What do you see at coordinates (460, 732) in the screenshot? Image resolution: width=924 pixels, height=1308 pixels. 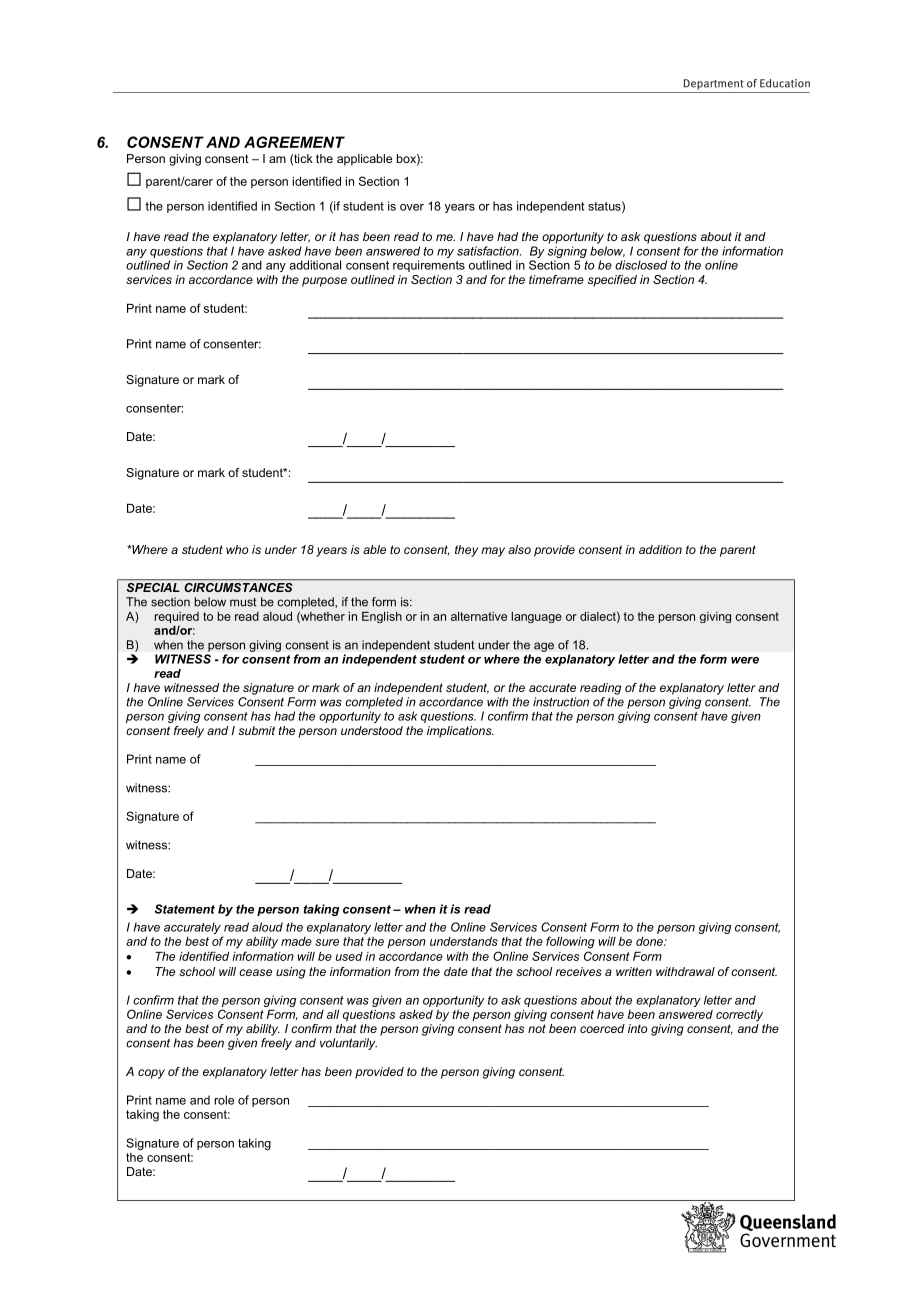 I see `implications` at bounding box center [460, 732].
